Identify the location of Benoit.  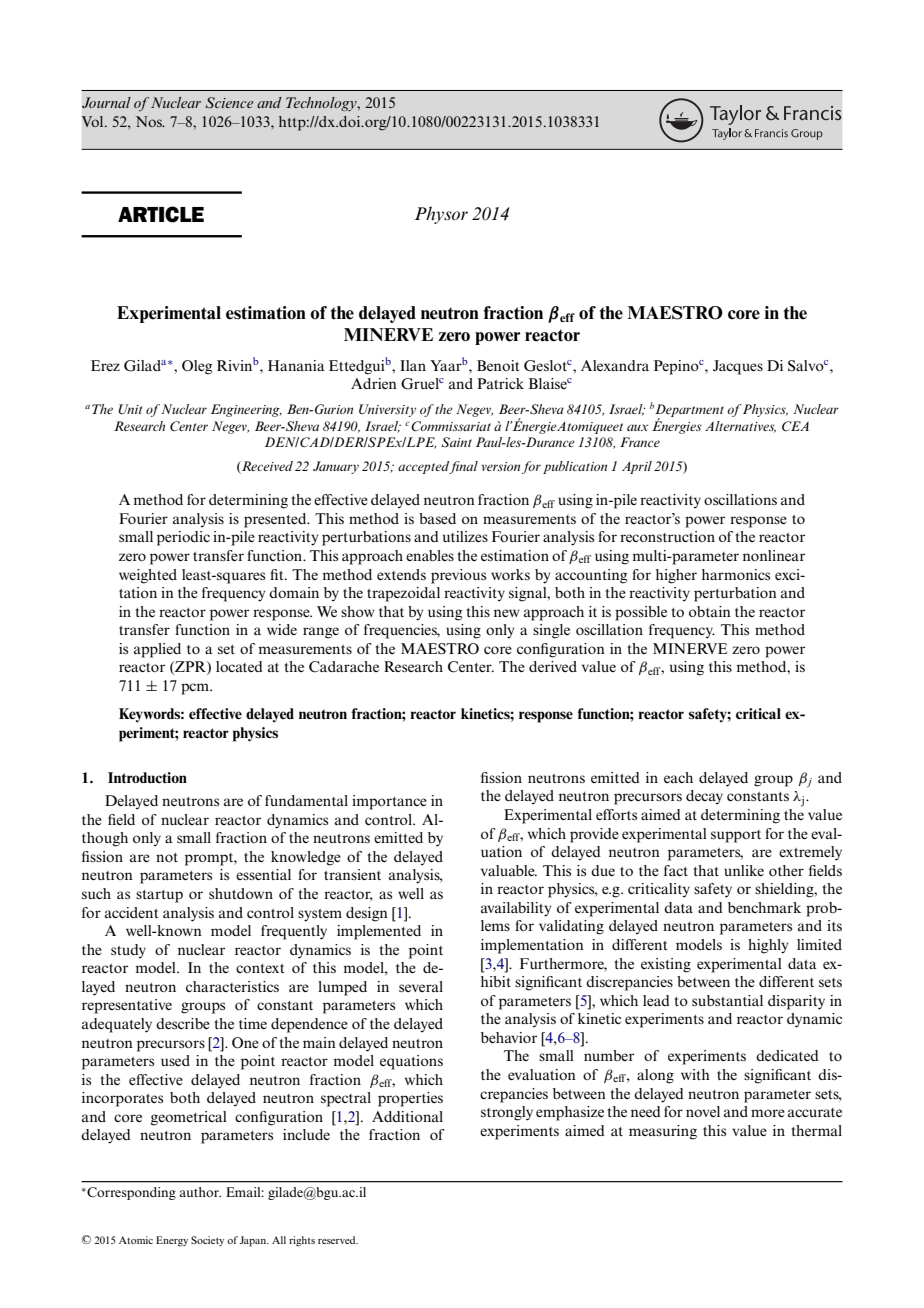
(498, 365).
